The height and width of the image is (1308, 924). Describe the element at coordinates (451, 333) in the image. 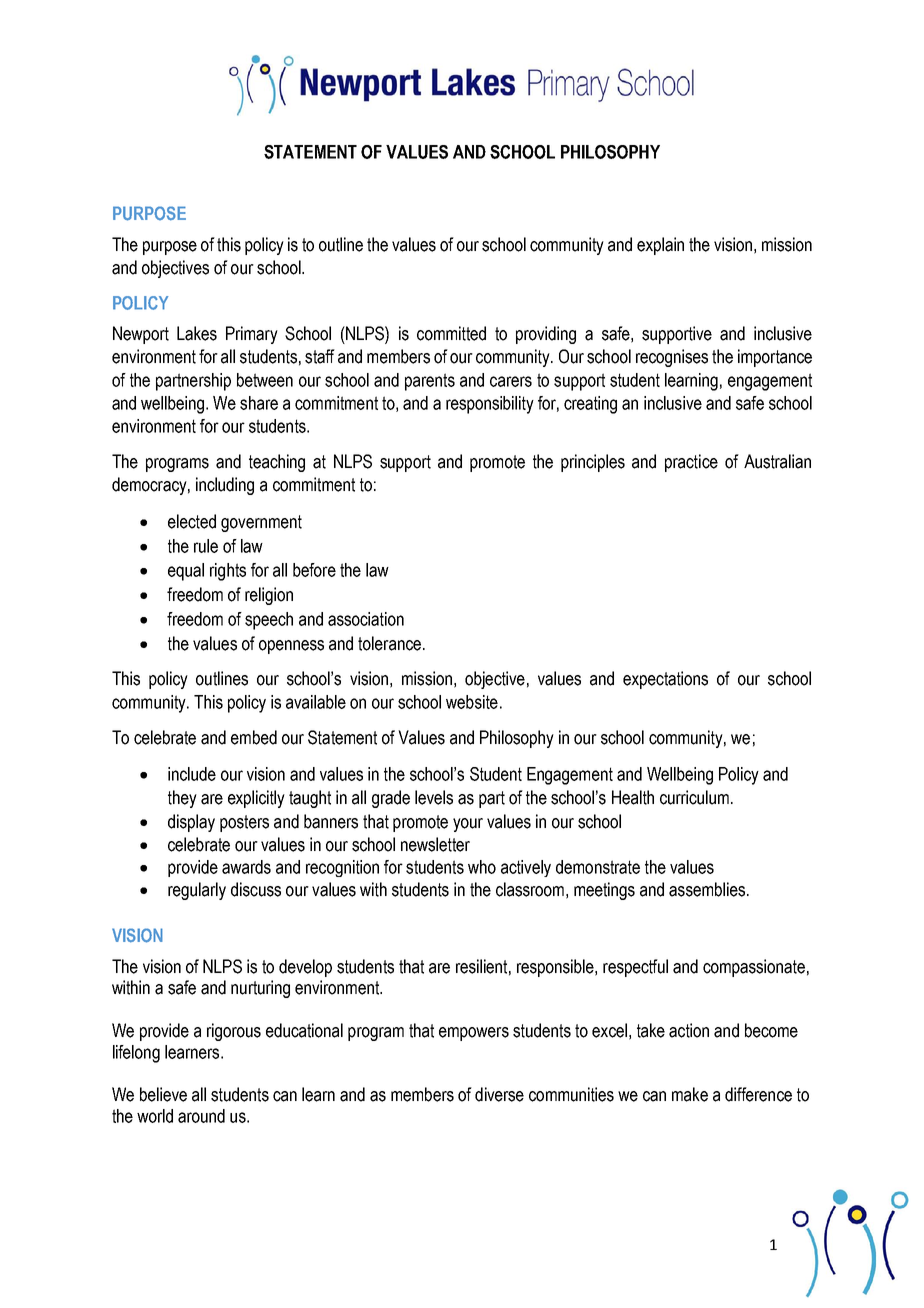

I see `committed` at that location.
